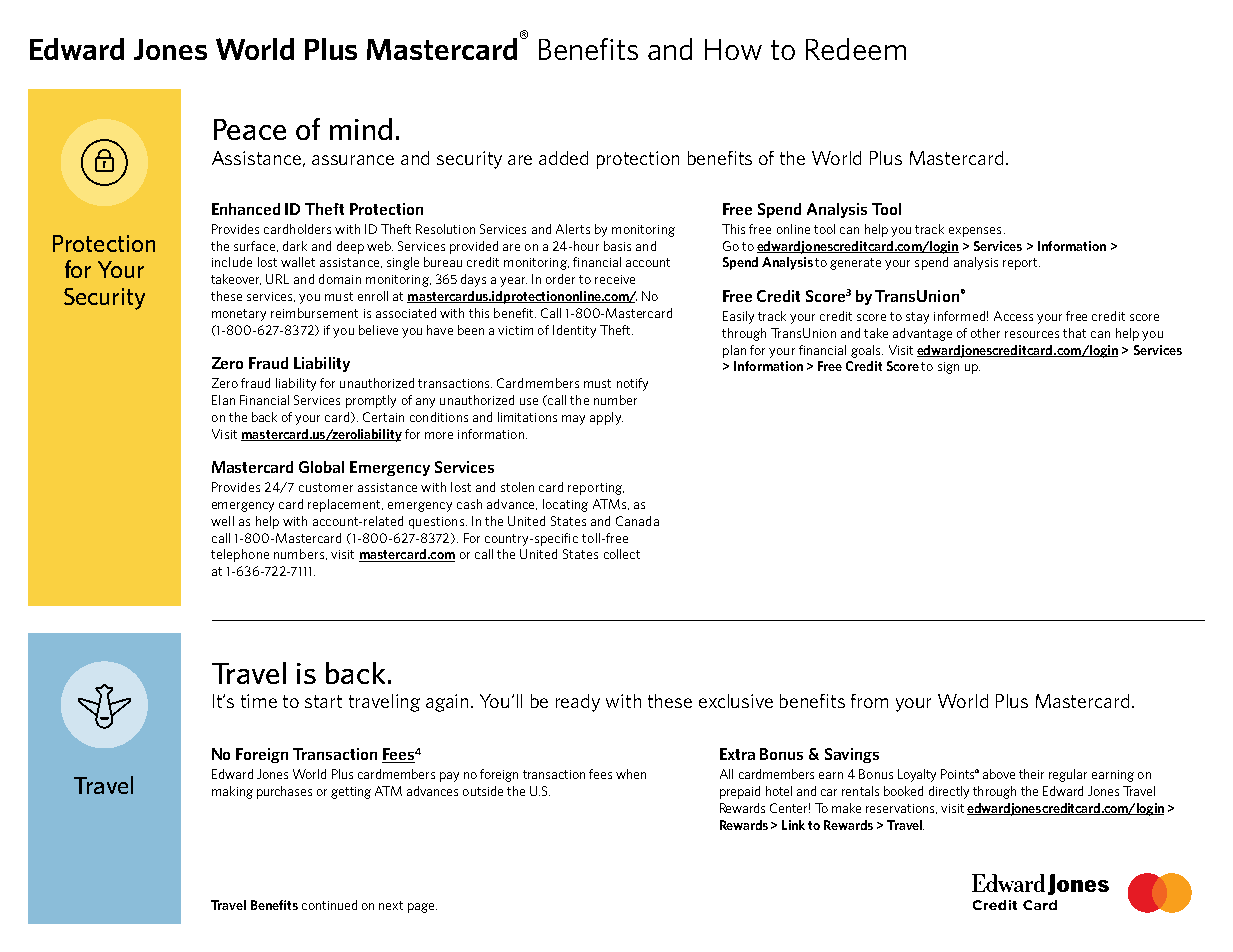 The height and width of the screenshot is (952, 1233). Describe the element at coordinates (793, 825) in the screenshot. I see `Link` at that location.
